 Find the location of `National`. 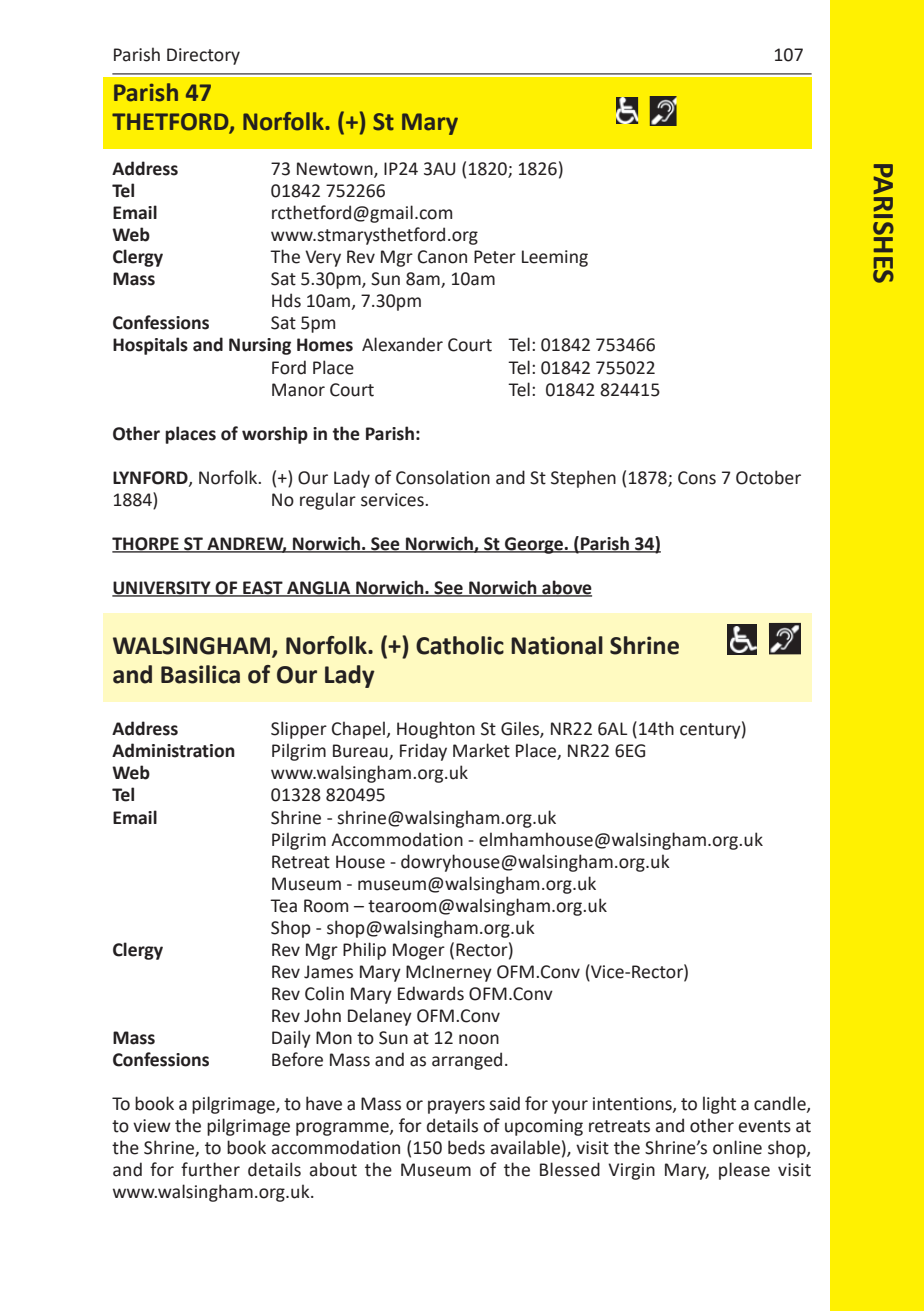

National is located at coordinates (557, 645).
